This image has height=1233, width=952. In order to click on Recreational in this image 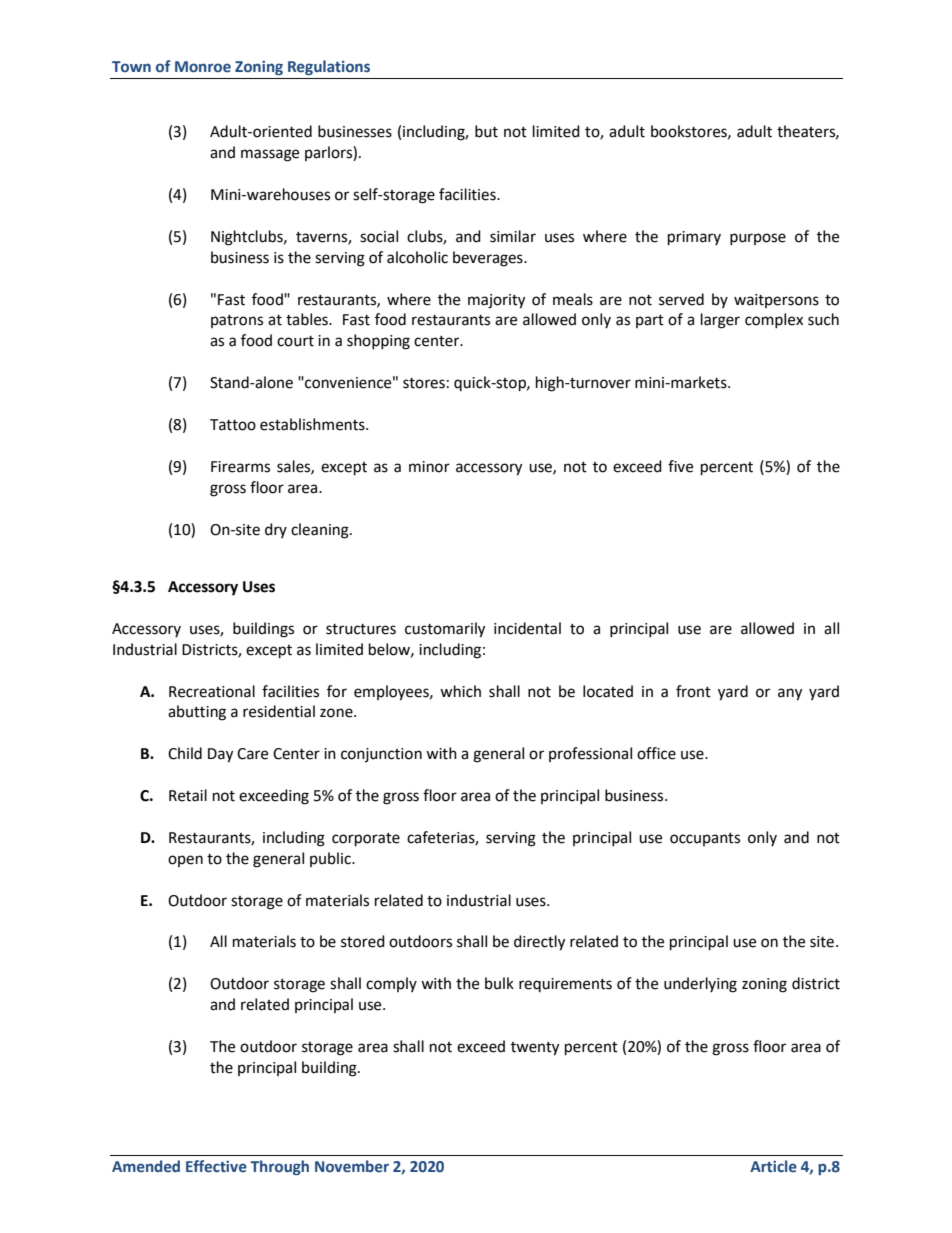, I will do `click(212, 691)`.
